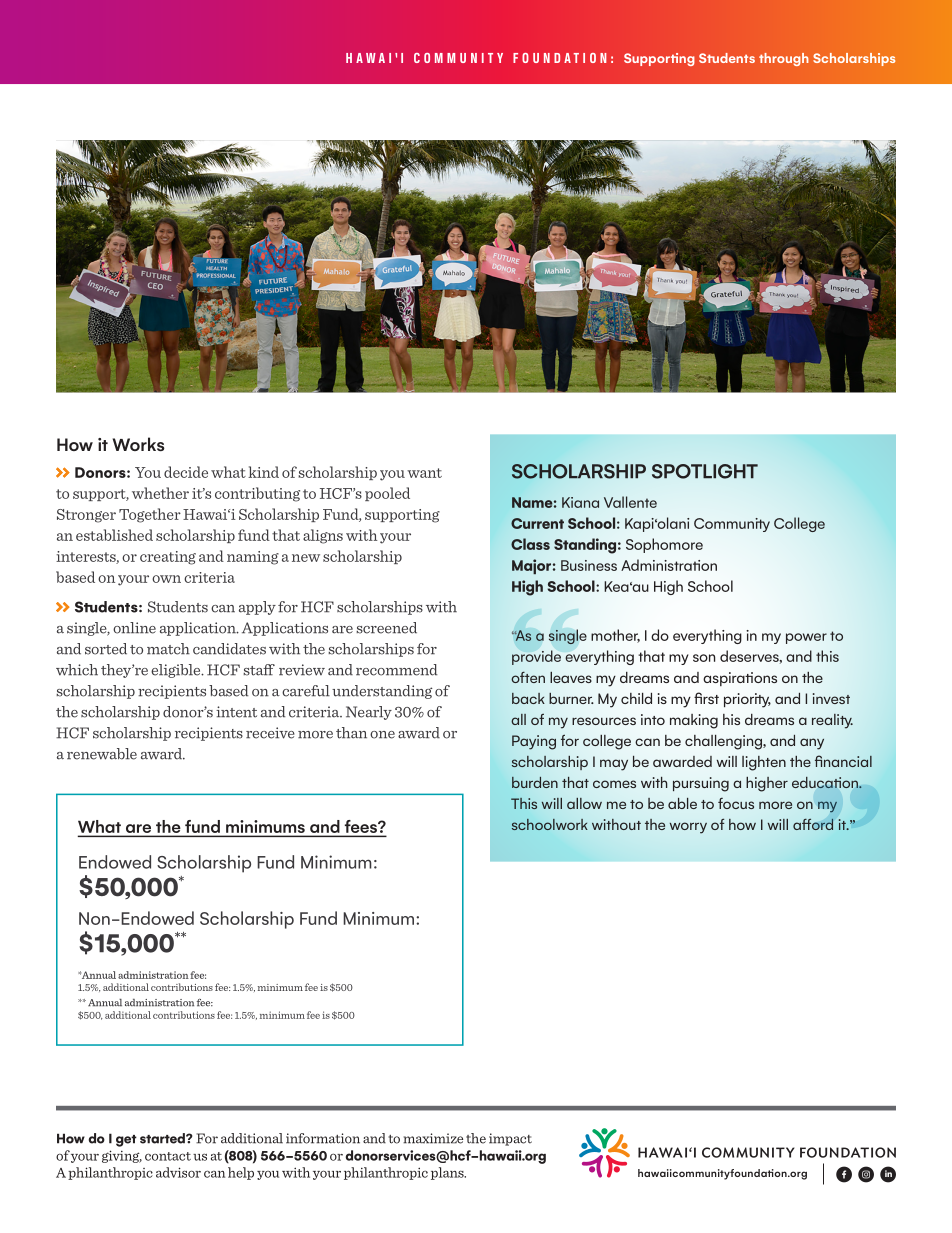 The height and width of the image is (1233, 952). Describe the element at coordinates (163, 1138) in the image. I see `started` at that location.
